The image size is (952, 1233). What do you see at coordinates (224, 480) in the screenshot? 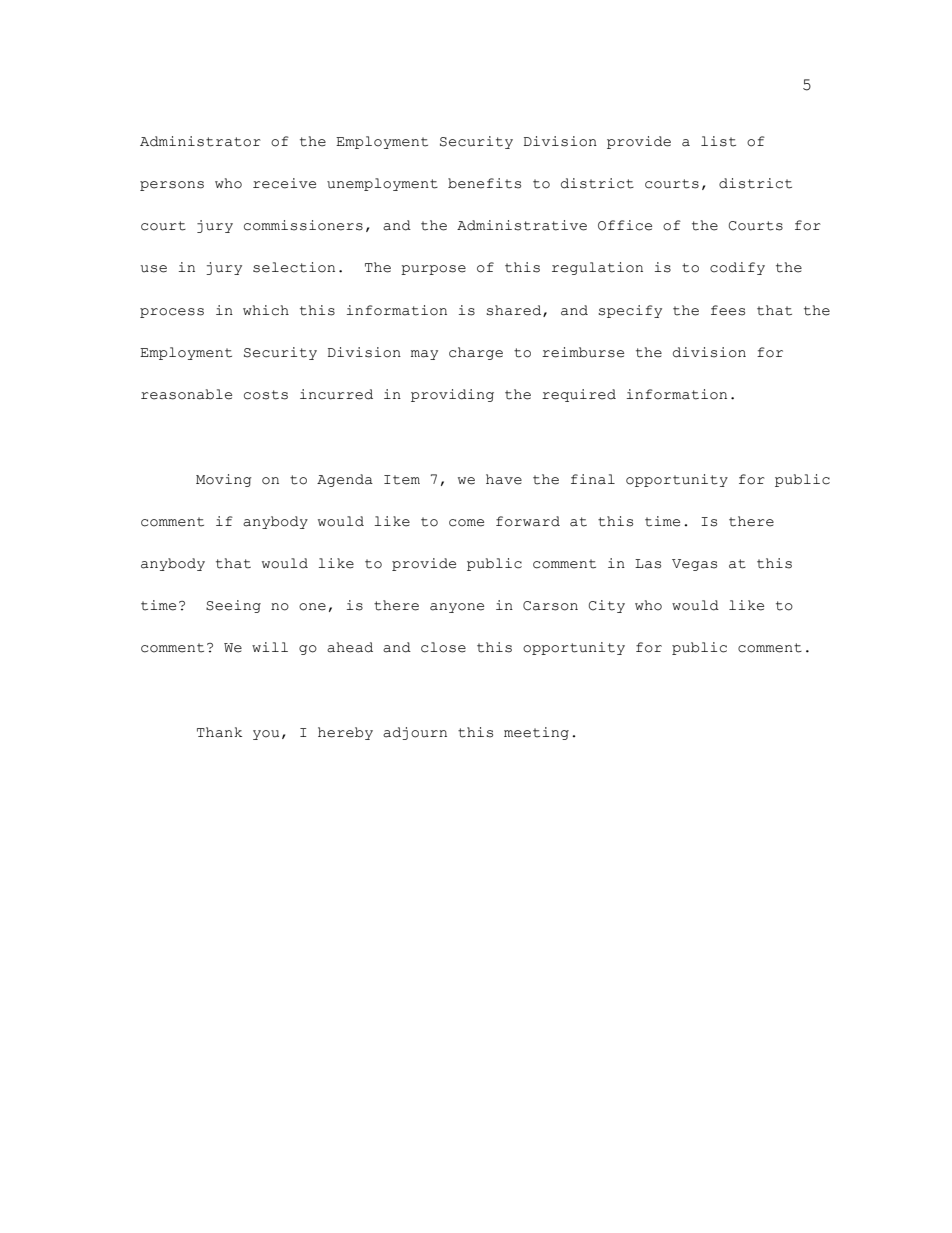
I see `Moving` at bounding box center [224, 480].
